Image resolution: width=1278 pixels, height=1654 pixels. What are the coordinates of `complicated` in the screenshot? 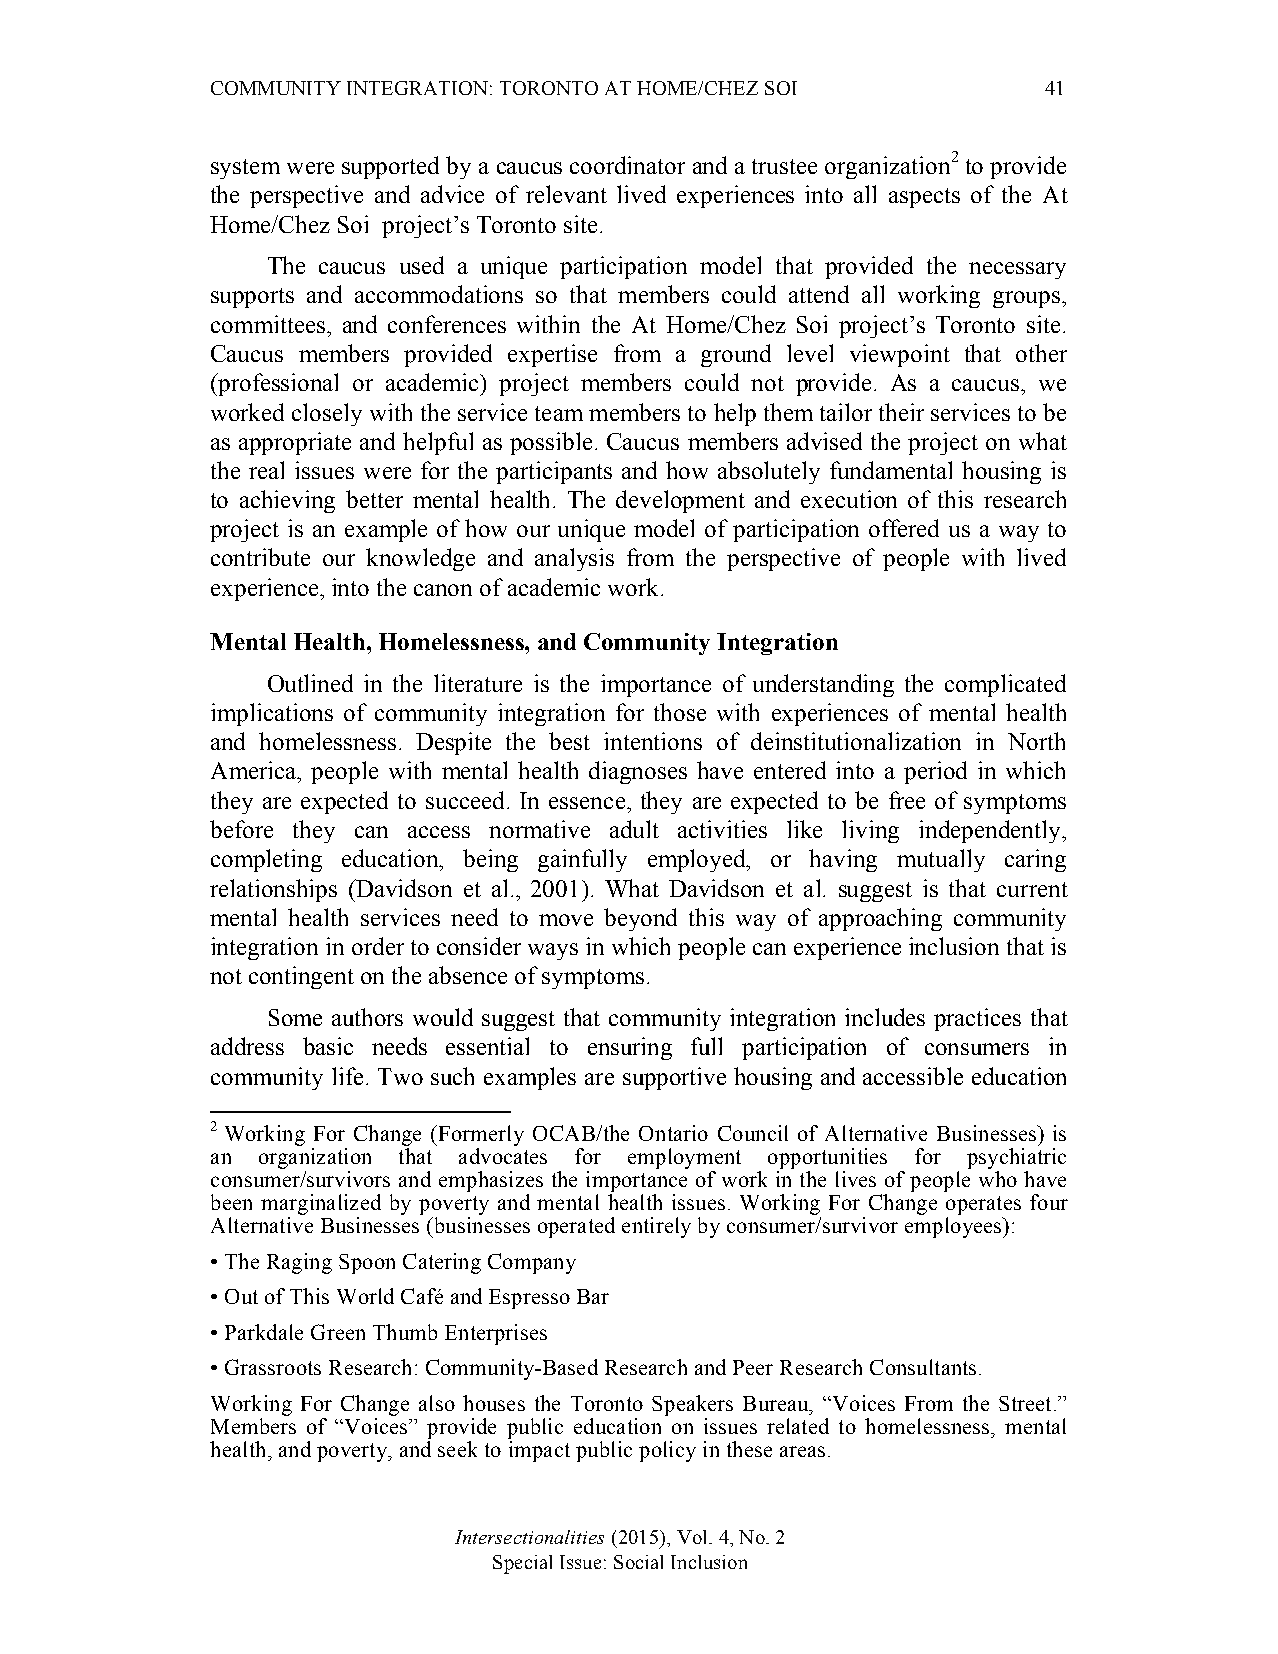 It's located at (1005, 685).
